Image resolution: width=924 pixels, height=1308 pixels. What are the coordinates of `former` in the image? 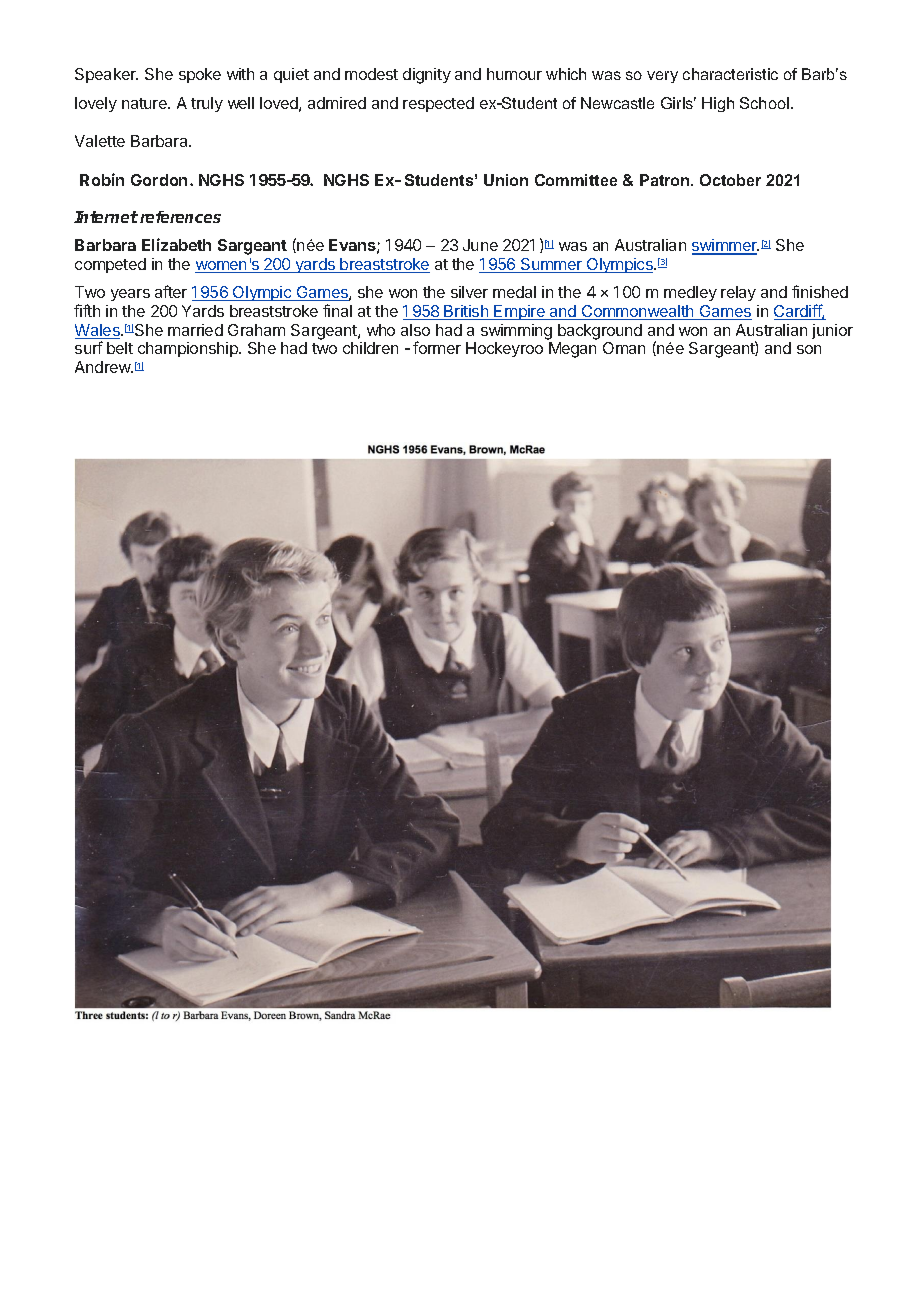 It's located at (437, 347).
